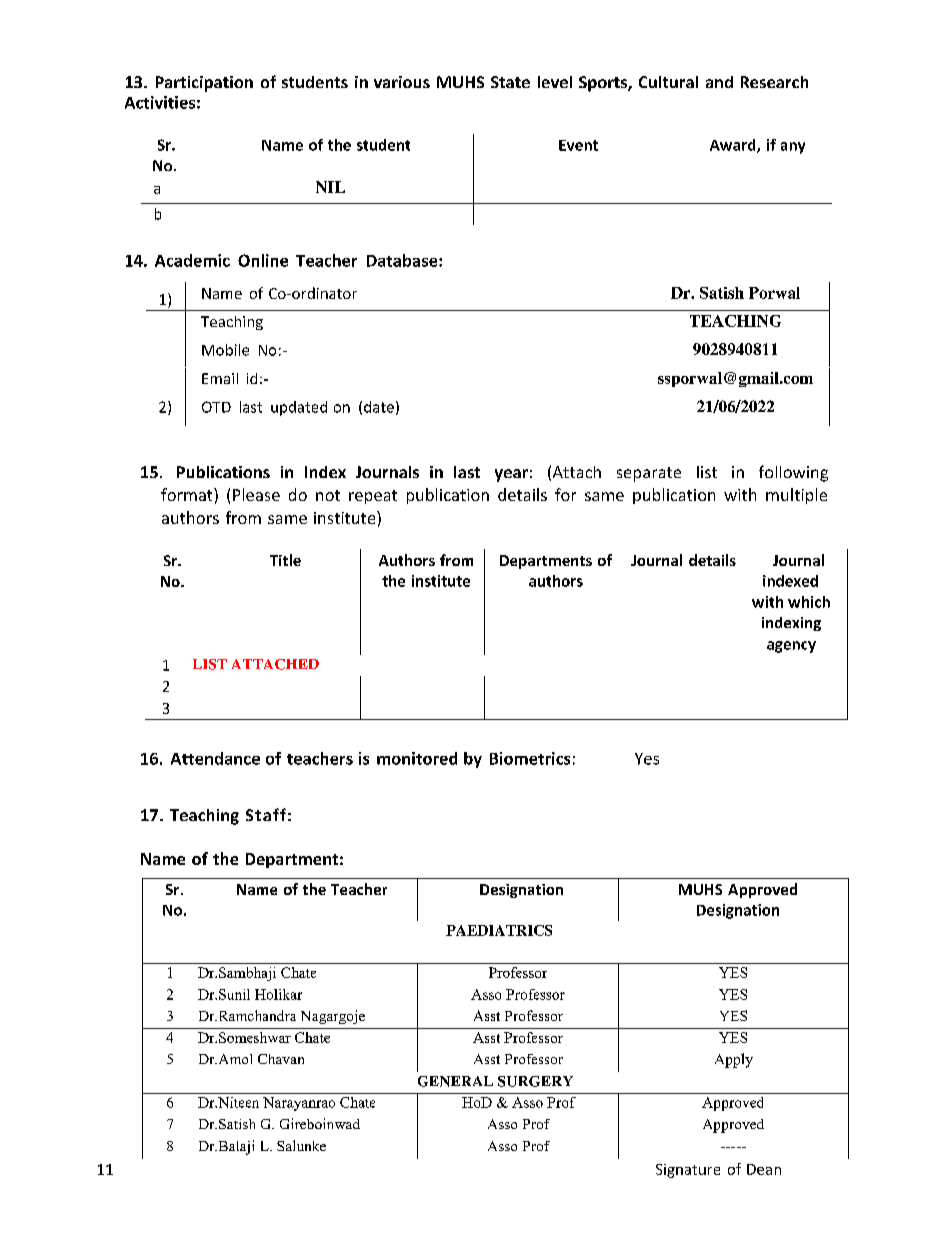 The width and height of the screenshot is (952, 1233). I want to click on Biometrics, so click(530, 758).
